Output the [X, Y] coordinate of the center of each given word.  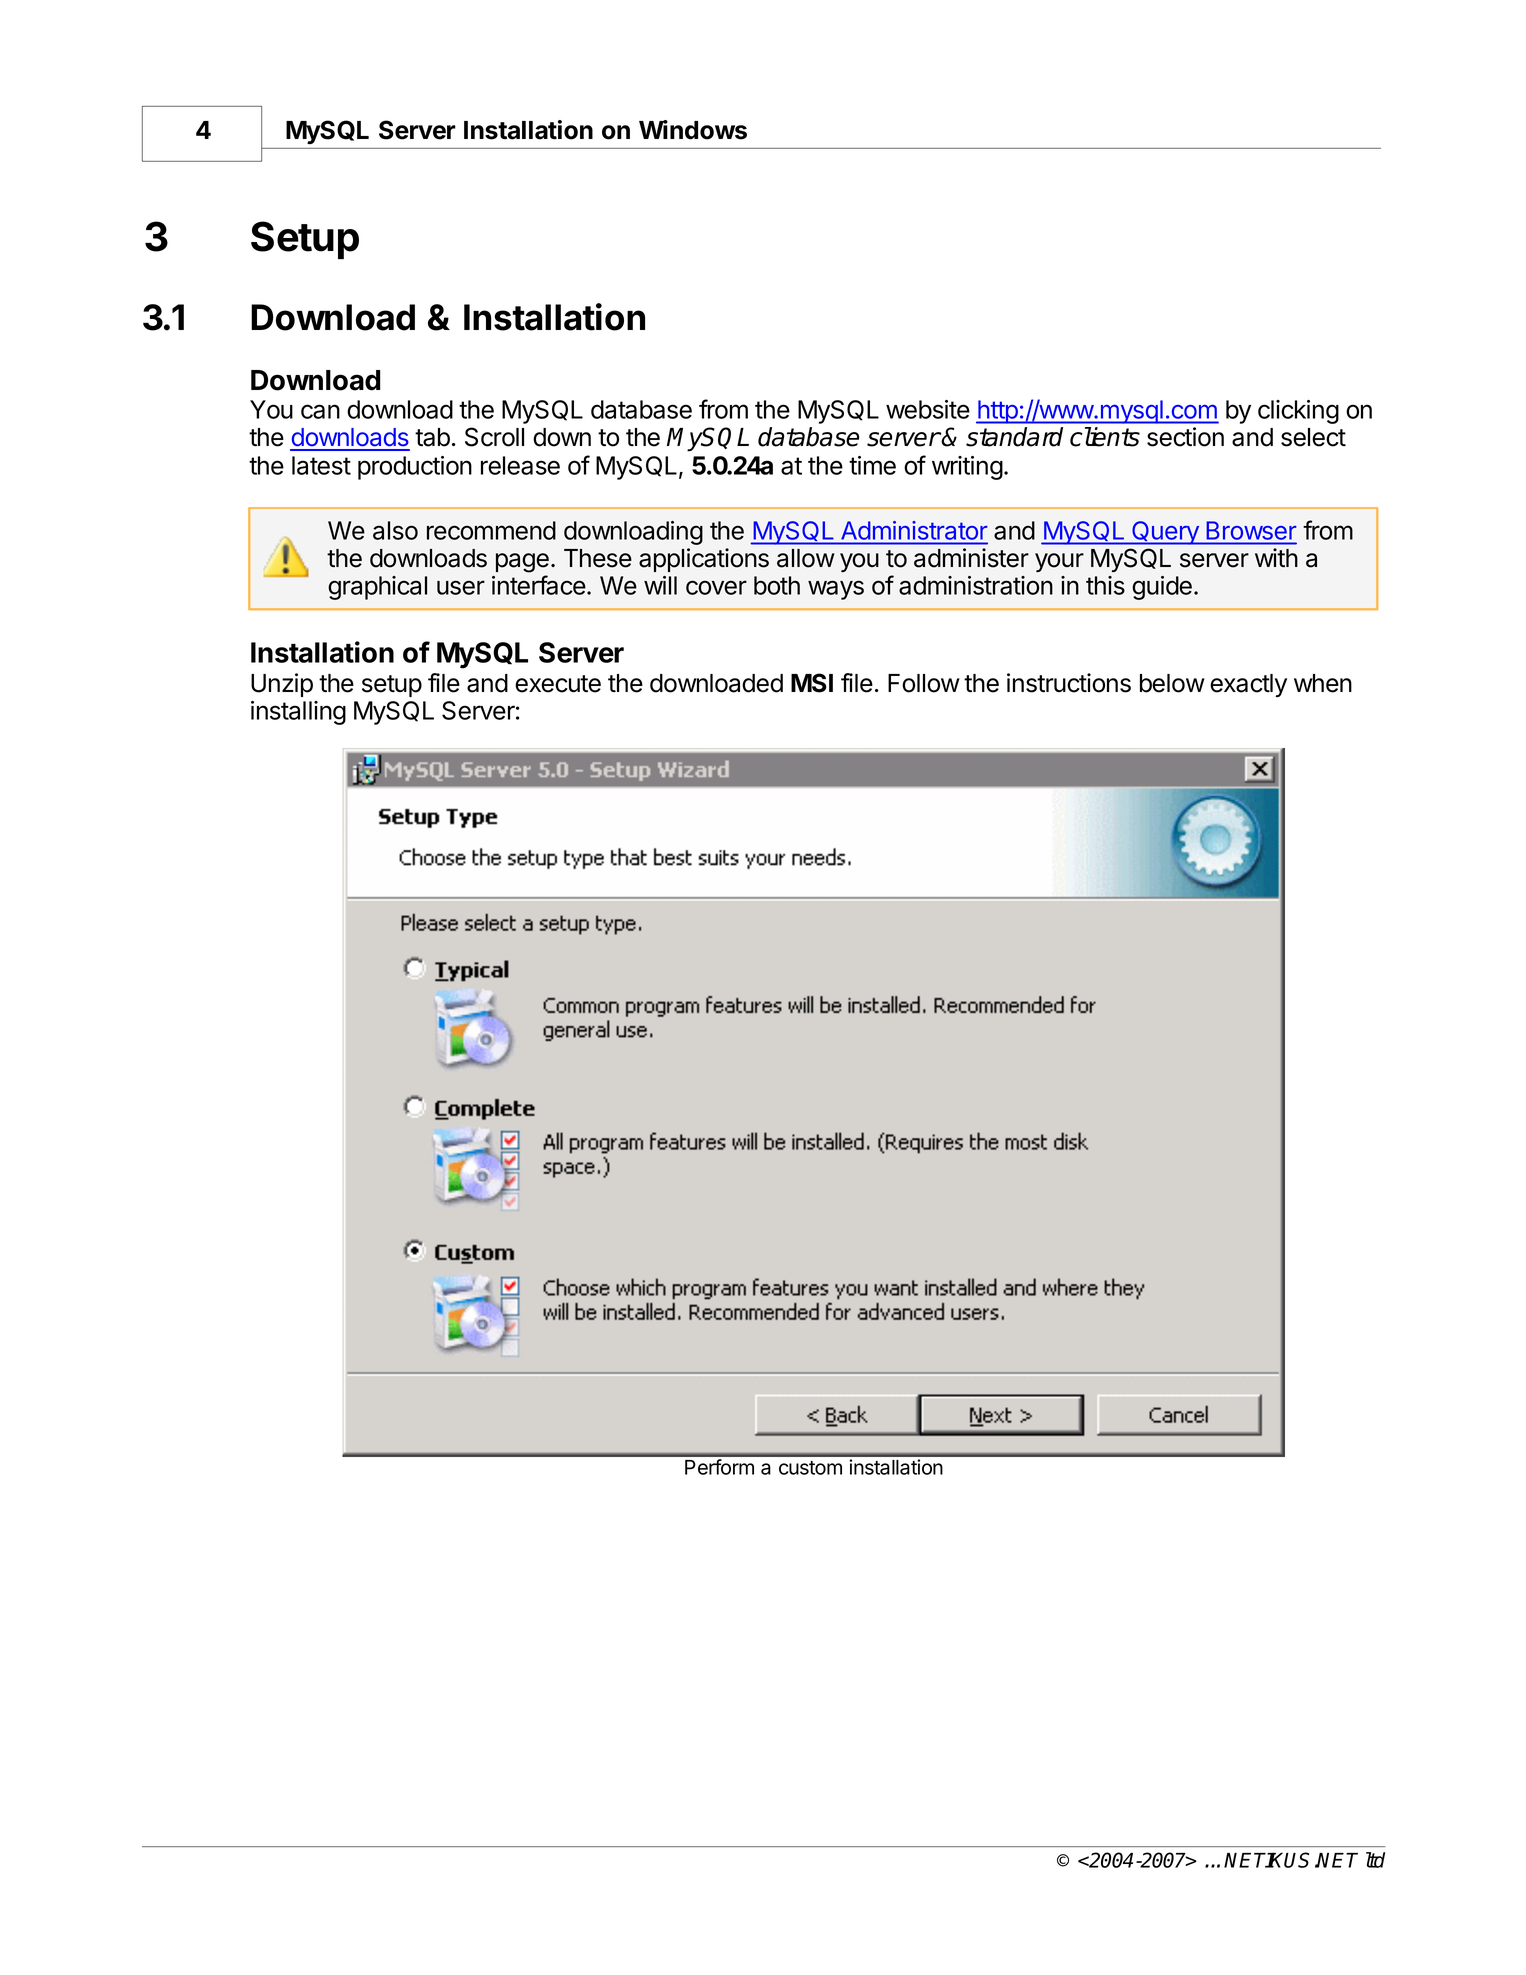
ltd [1375, 1860]
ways [836, 590]
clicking [1298, 412]
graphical [377, 588]
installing [298, 713]
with [1276, 557]
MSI [812, 683]
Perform [719, 1467]
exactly [1248, 685]
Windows [693, 130]
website [928, 409]
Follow [924, 683]
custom [810, 1468]
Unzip [282, 685]
